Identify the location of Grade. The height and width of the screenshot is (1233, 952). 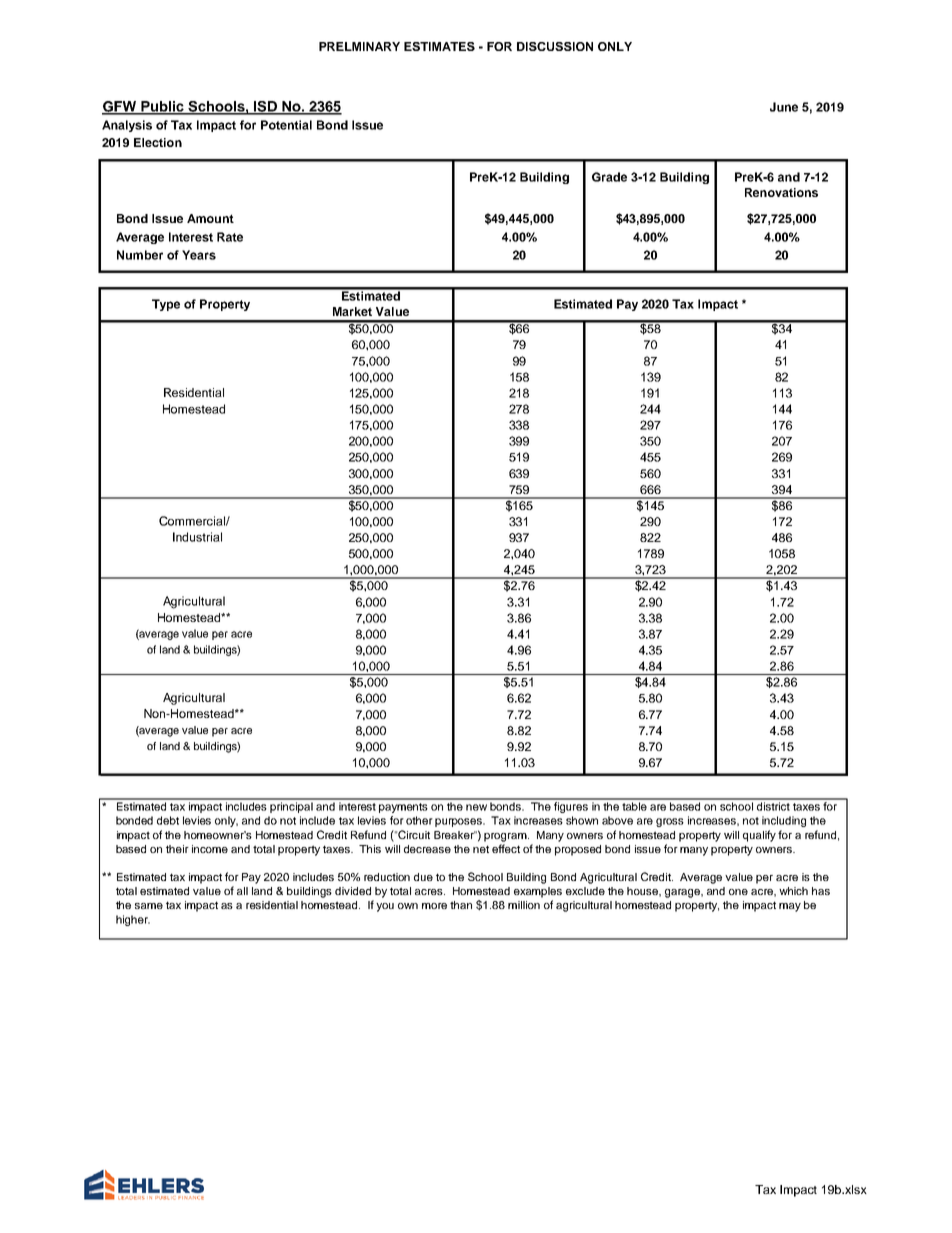
(609, 177).
